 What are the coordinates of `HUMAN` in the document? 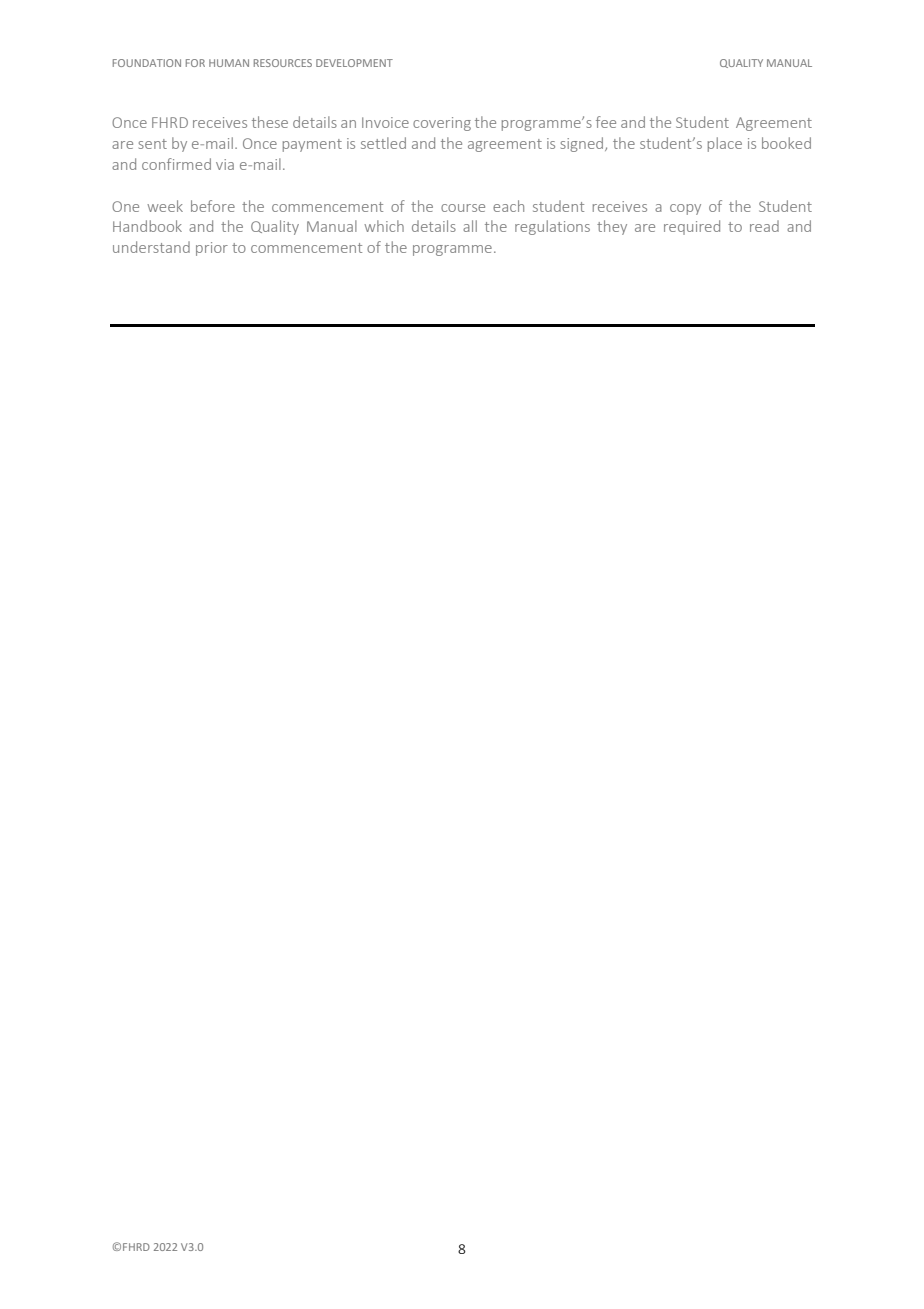 It's located at (229, 63).
